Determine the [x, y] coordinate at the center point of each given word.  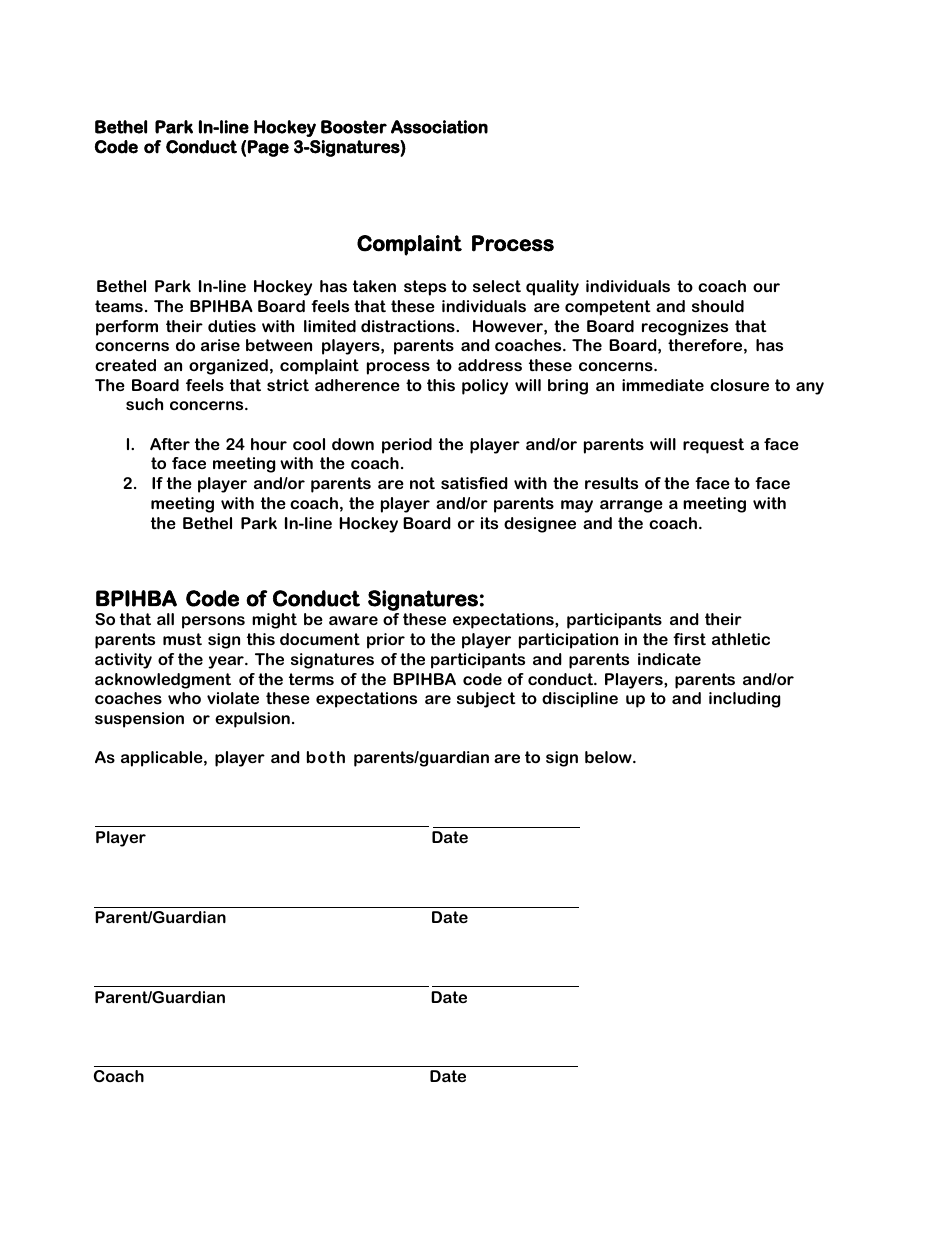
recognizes [685, 328]
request [713, 446]
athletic [741, 639]
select [497, 286]
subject [486, 700]
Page [268, 148]
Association [439, 127]
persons [213, 622]
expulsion [252, 720]
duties [232, 326]
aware [353, 620]
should [718, 306]
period [407, 446]
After [170, 444]
